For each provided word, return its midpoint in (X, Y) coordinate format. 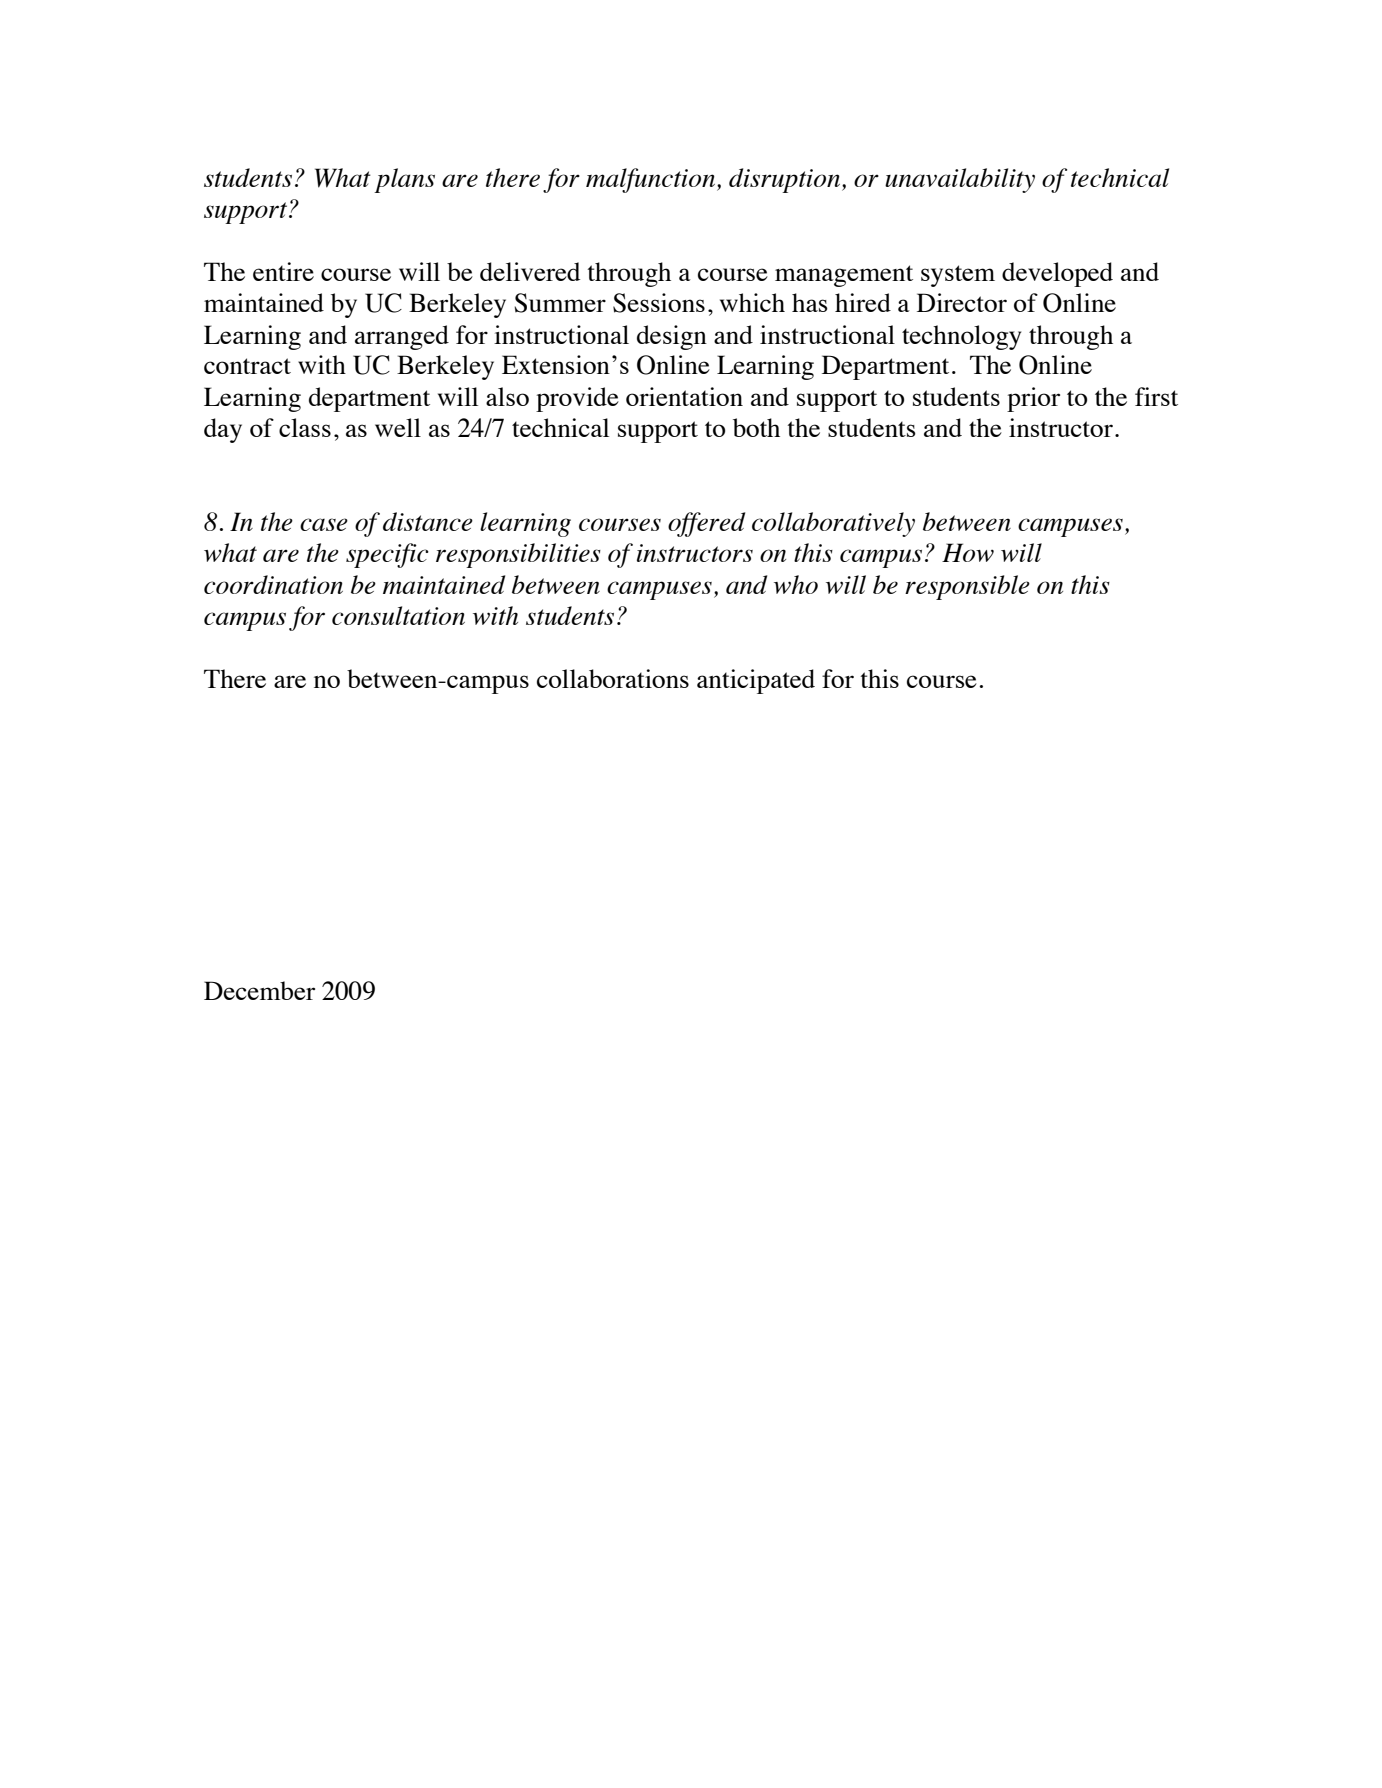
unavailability (960, 180)
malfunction (652, 180)
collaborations (613, 678)
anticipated (756, 681)
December (259, 990)
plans (404, 180)
